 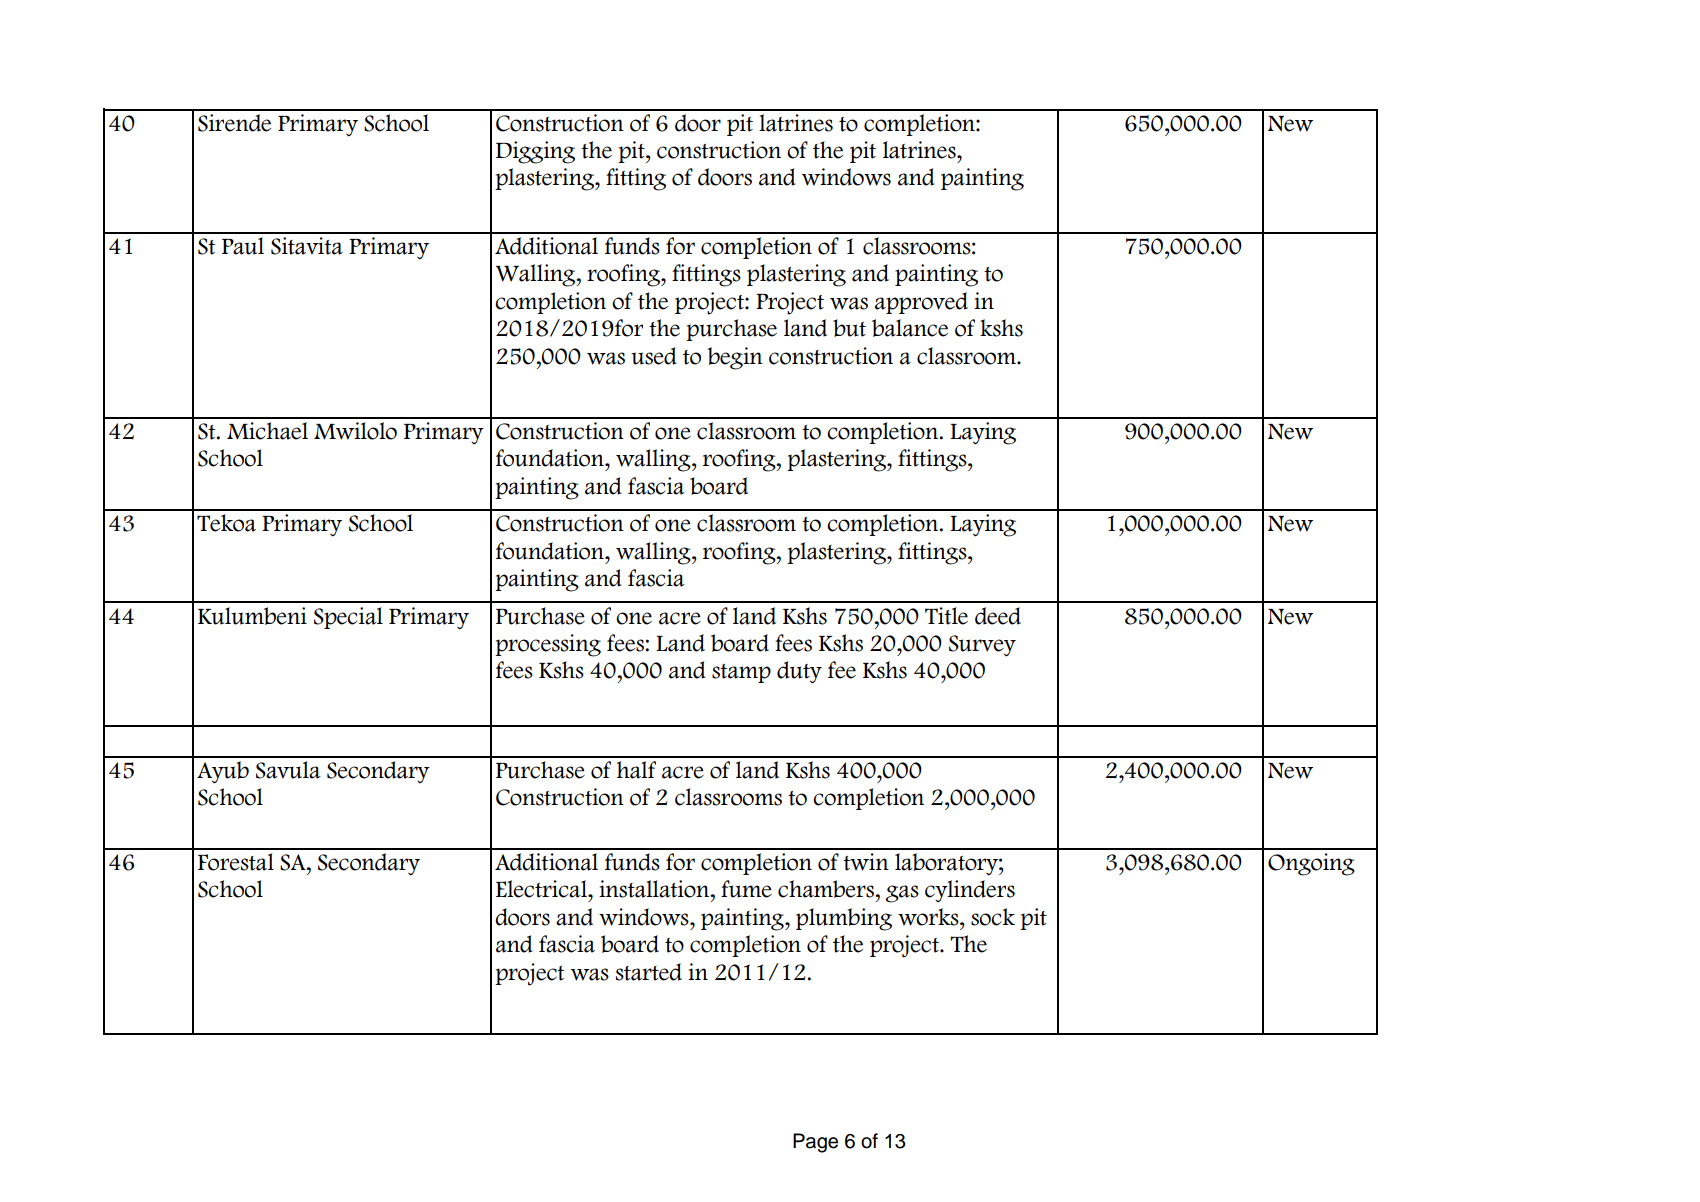 I want to click on Special, so click(x=348, y=618).
